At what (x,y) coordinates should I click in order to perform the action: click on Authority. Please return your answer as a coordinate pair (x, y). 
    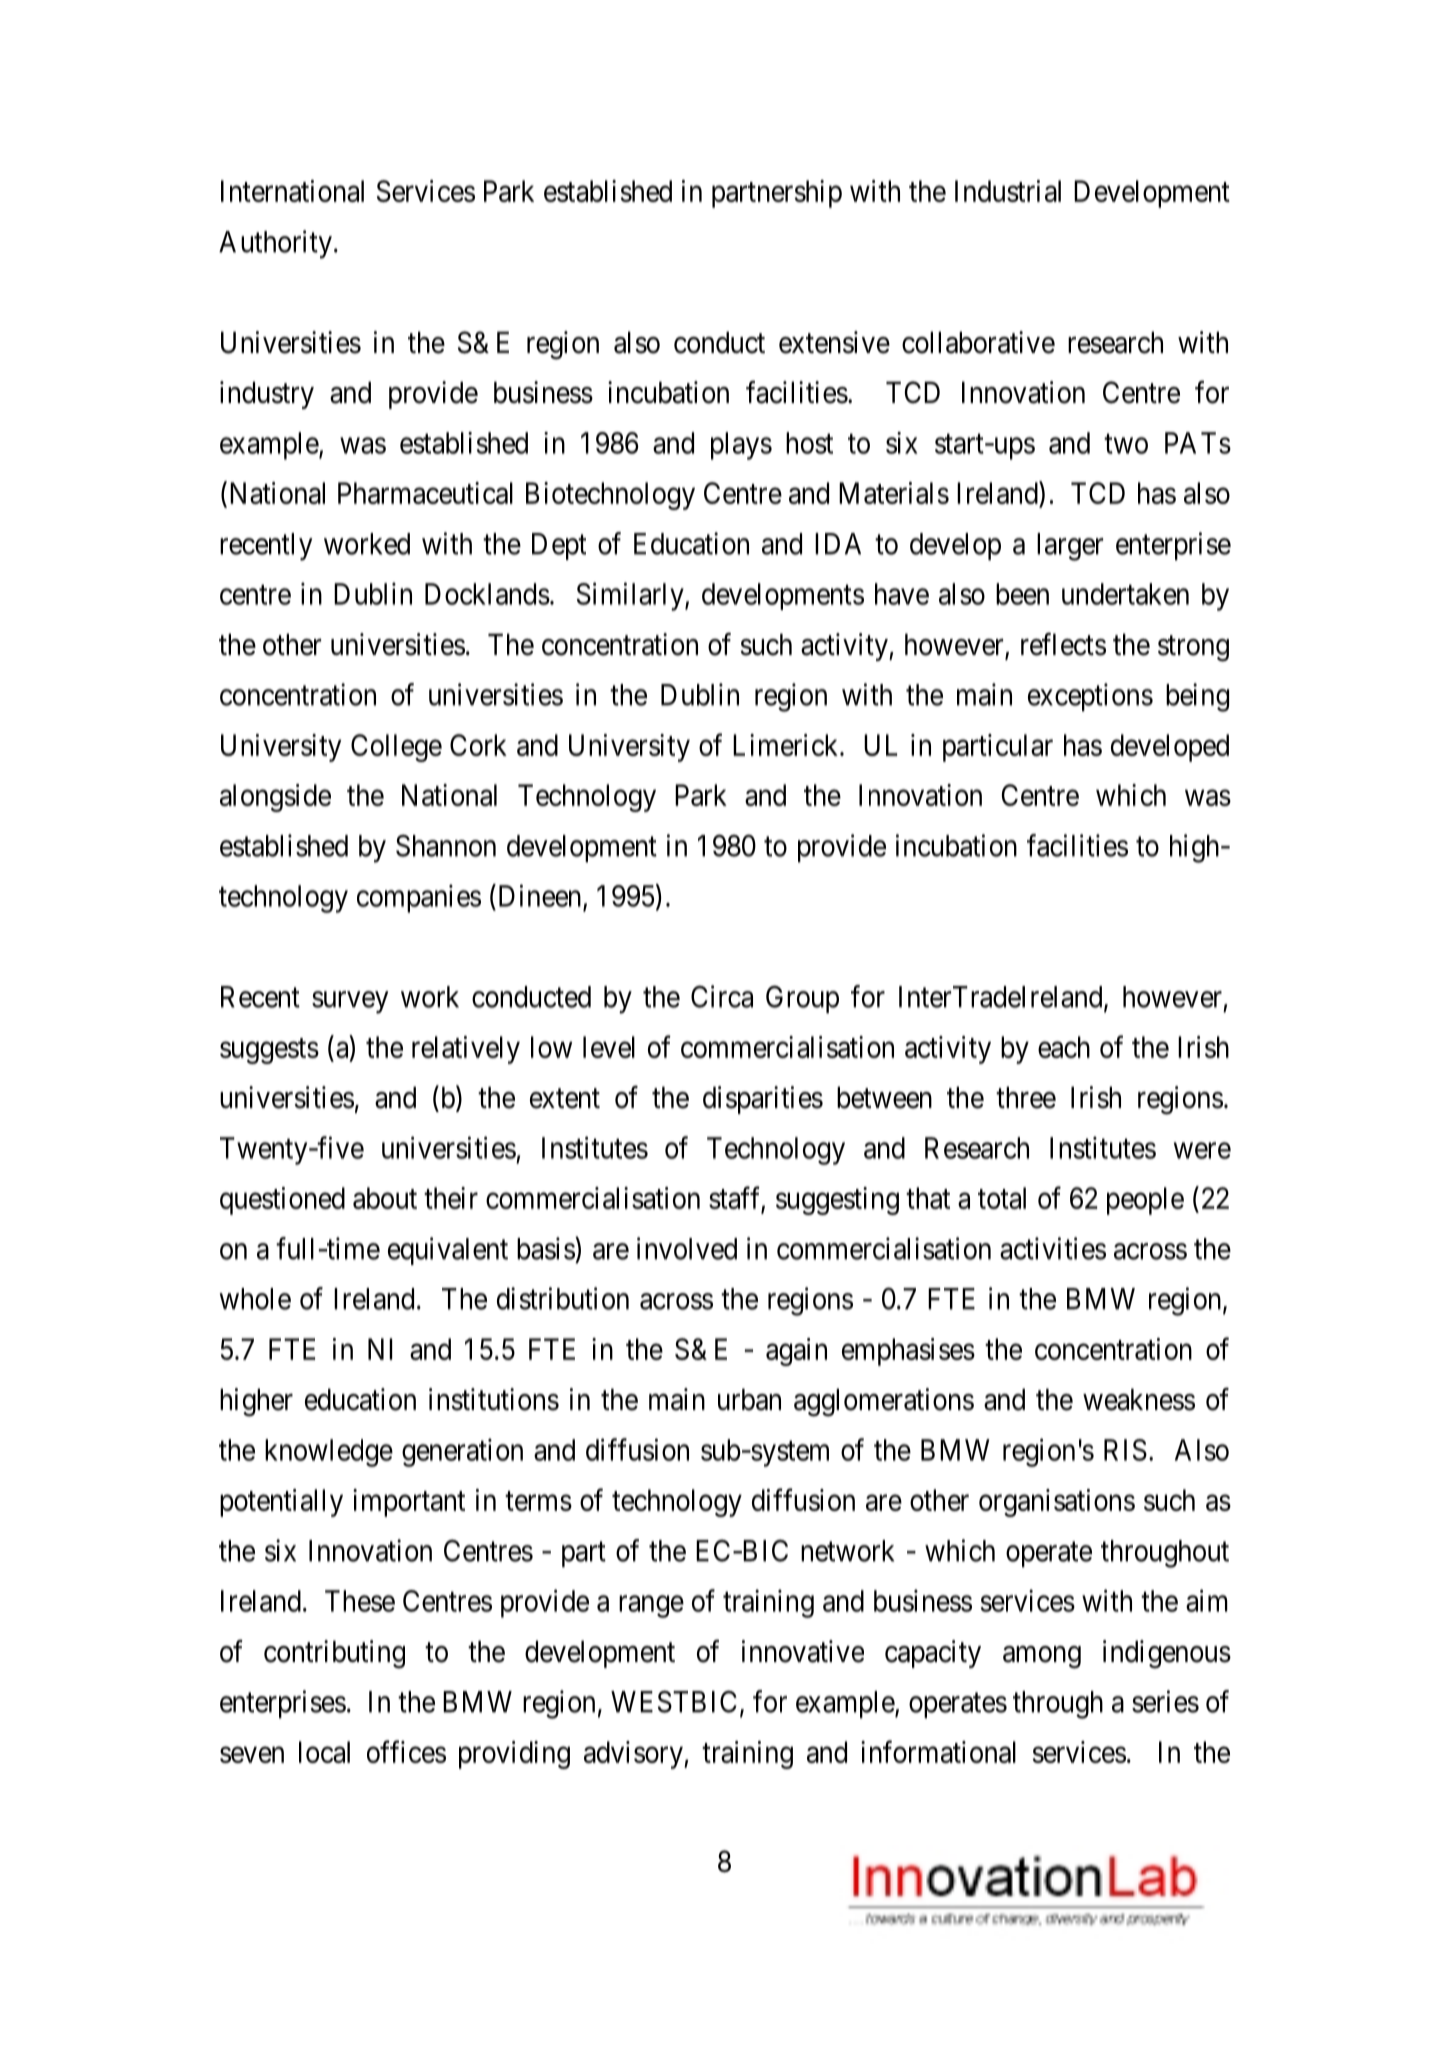
    Looking at the image, I should click on (275, 244).
